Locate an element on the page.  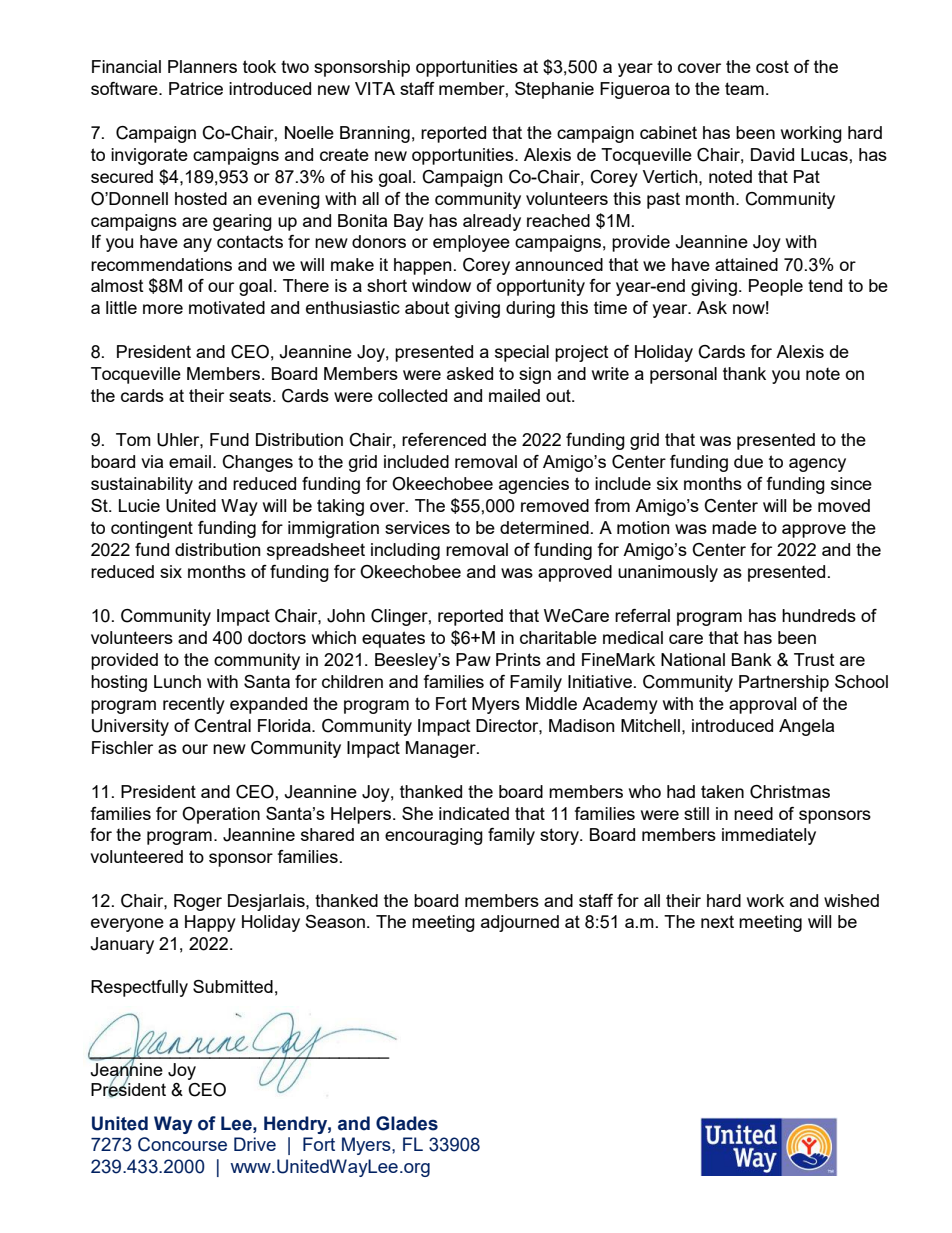
next is located at coordinates (717, 921).
